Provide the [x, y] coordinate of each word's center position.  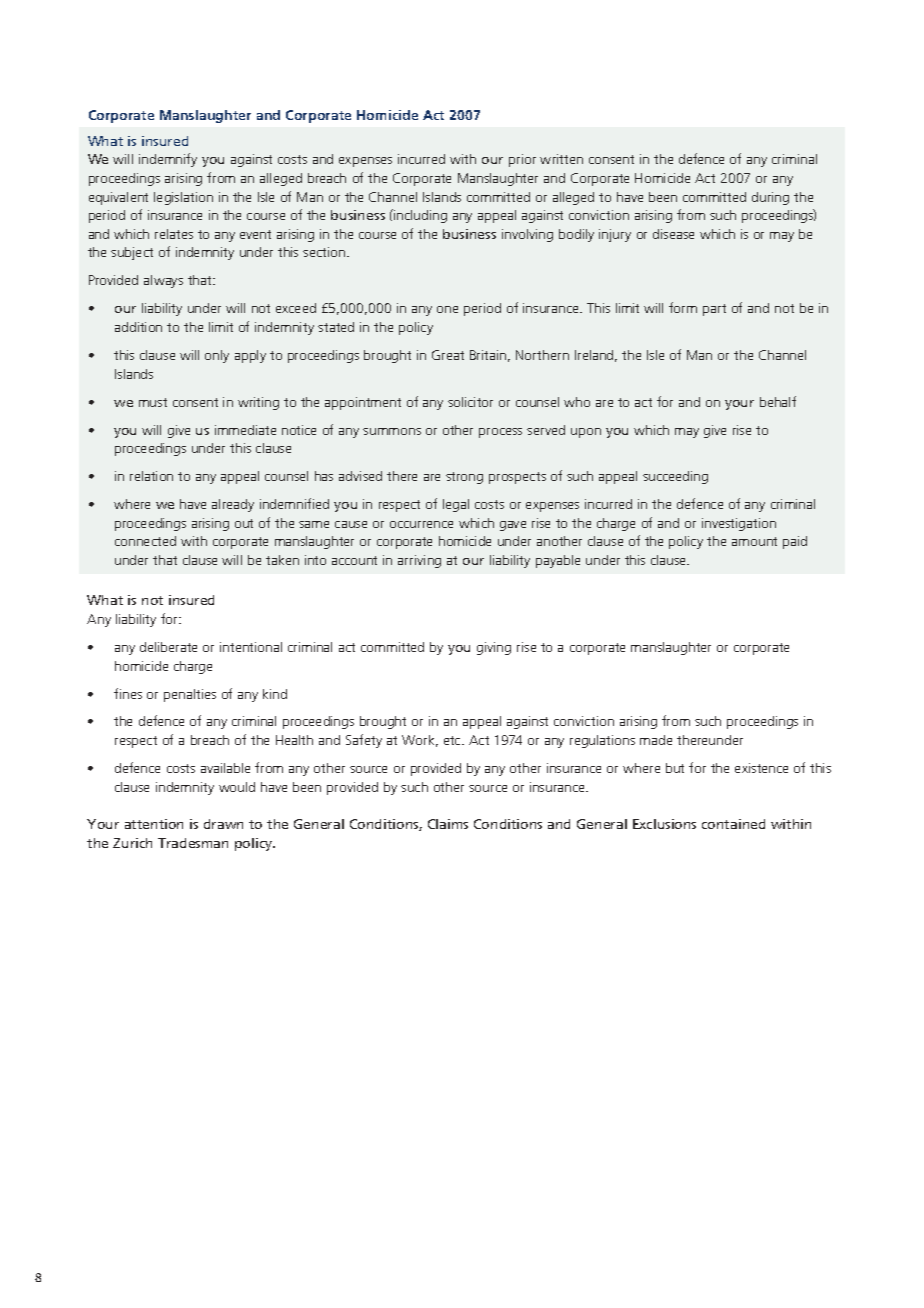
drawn [223, 824]
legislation [183, 198]
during [770, 198]
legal [456, 505]
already [233, 505]
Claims [448, 824]
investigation [739, 524]
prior [522, 160]
